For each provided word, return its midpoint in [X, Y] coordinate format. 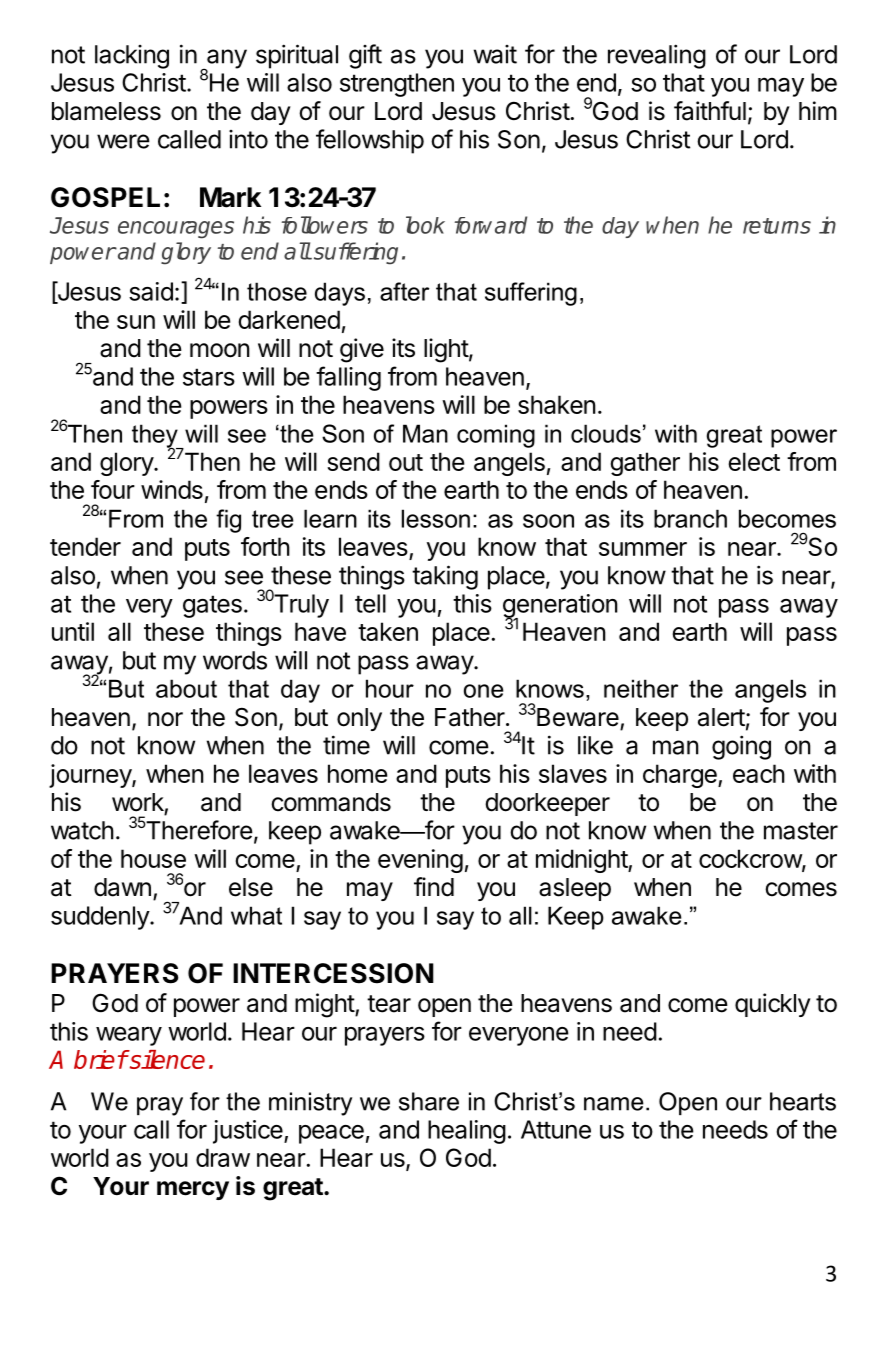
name [614, 1104]
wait [495, 54]
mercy [193, 1190]
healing [467, 1132]
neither [641, 688]
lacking [132, 57]
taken [388, 631]
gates [212, 606]
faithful [710, 111]
